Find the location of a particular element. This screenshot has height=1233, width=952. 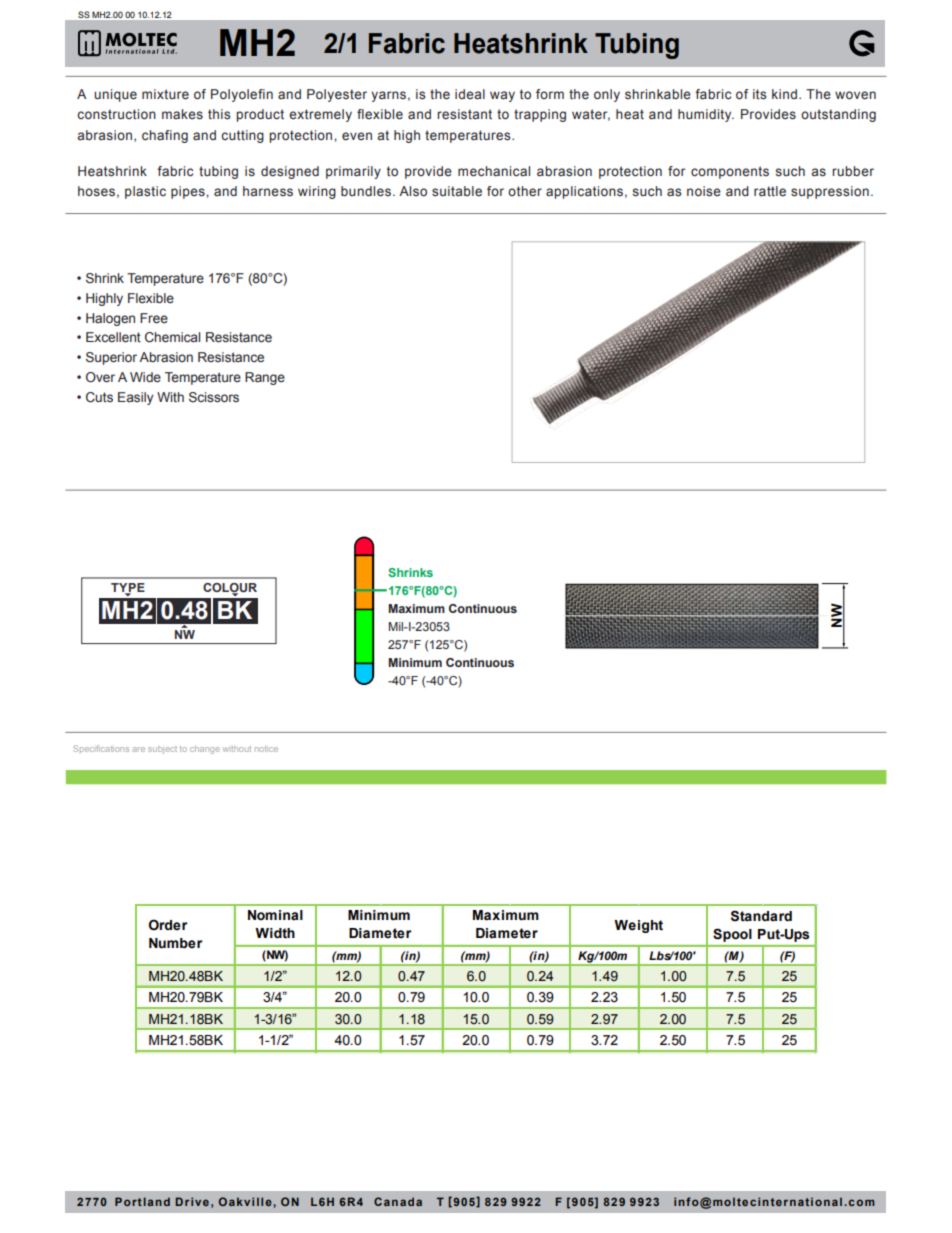

Standard is located at coordinates (761, 916).
